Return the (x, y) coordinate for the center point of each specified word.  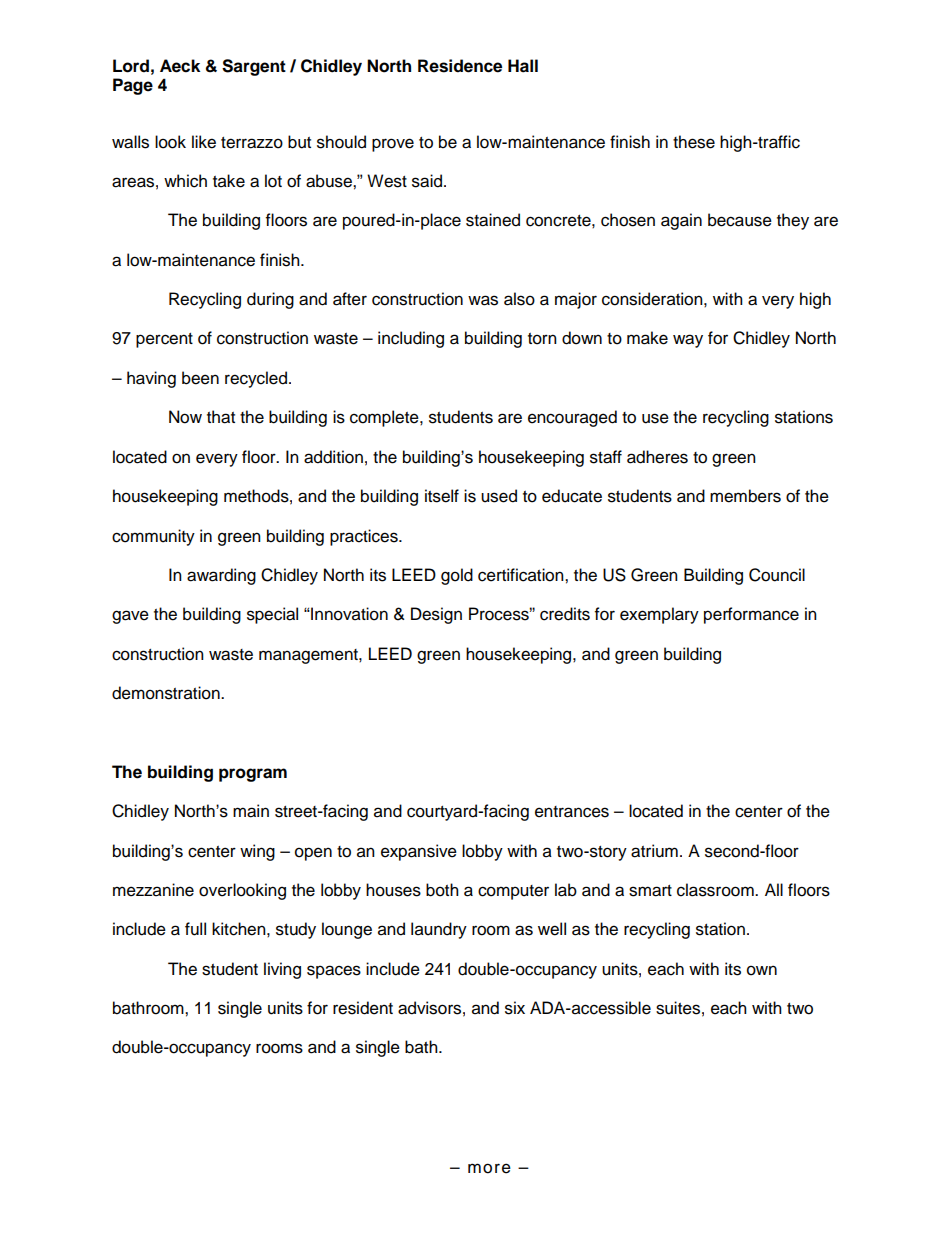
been (200, 378)
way (688, 341)
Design (436, 615)
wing (257, 852)
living (282, 970)
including (411, 339)
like (204, 142)
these (694, 142)
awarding (221, 576)
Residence (460, 66)
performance (751, 615)
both (442, 890)
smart (650, 891)
